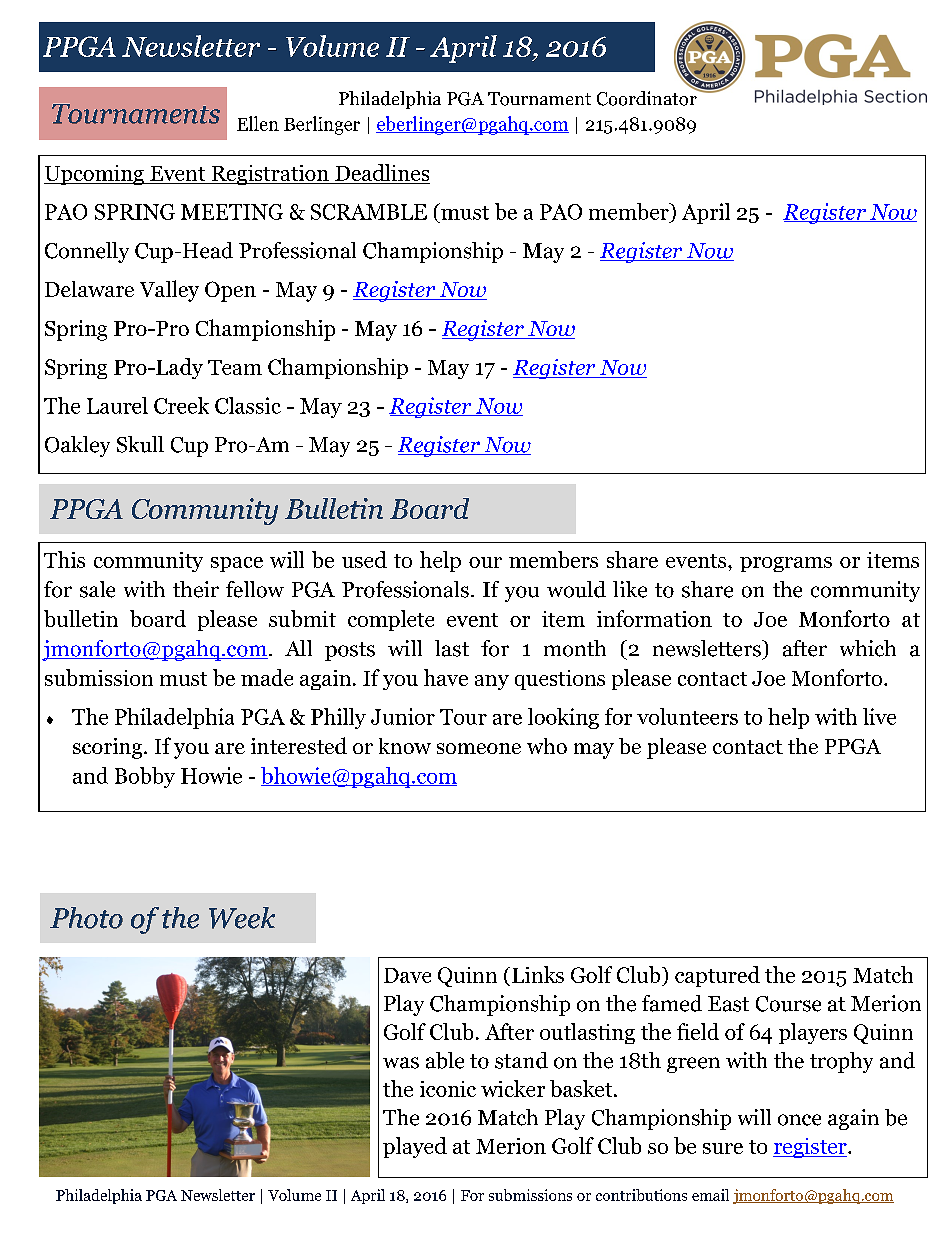 The width and height of the document is (952, 1233). I want to click on Coordinator, so click(648, 97).
